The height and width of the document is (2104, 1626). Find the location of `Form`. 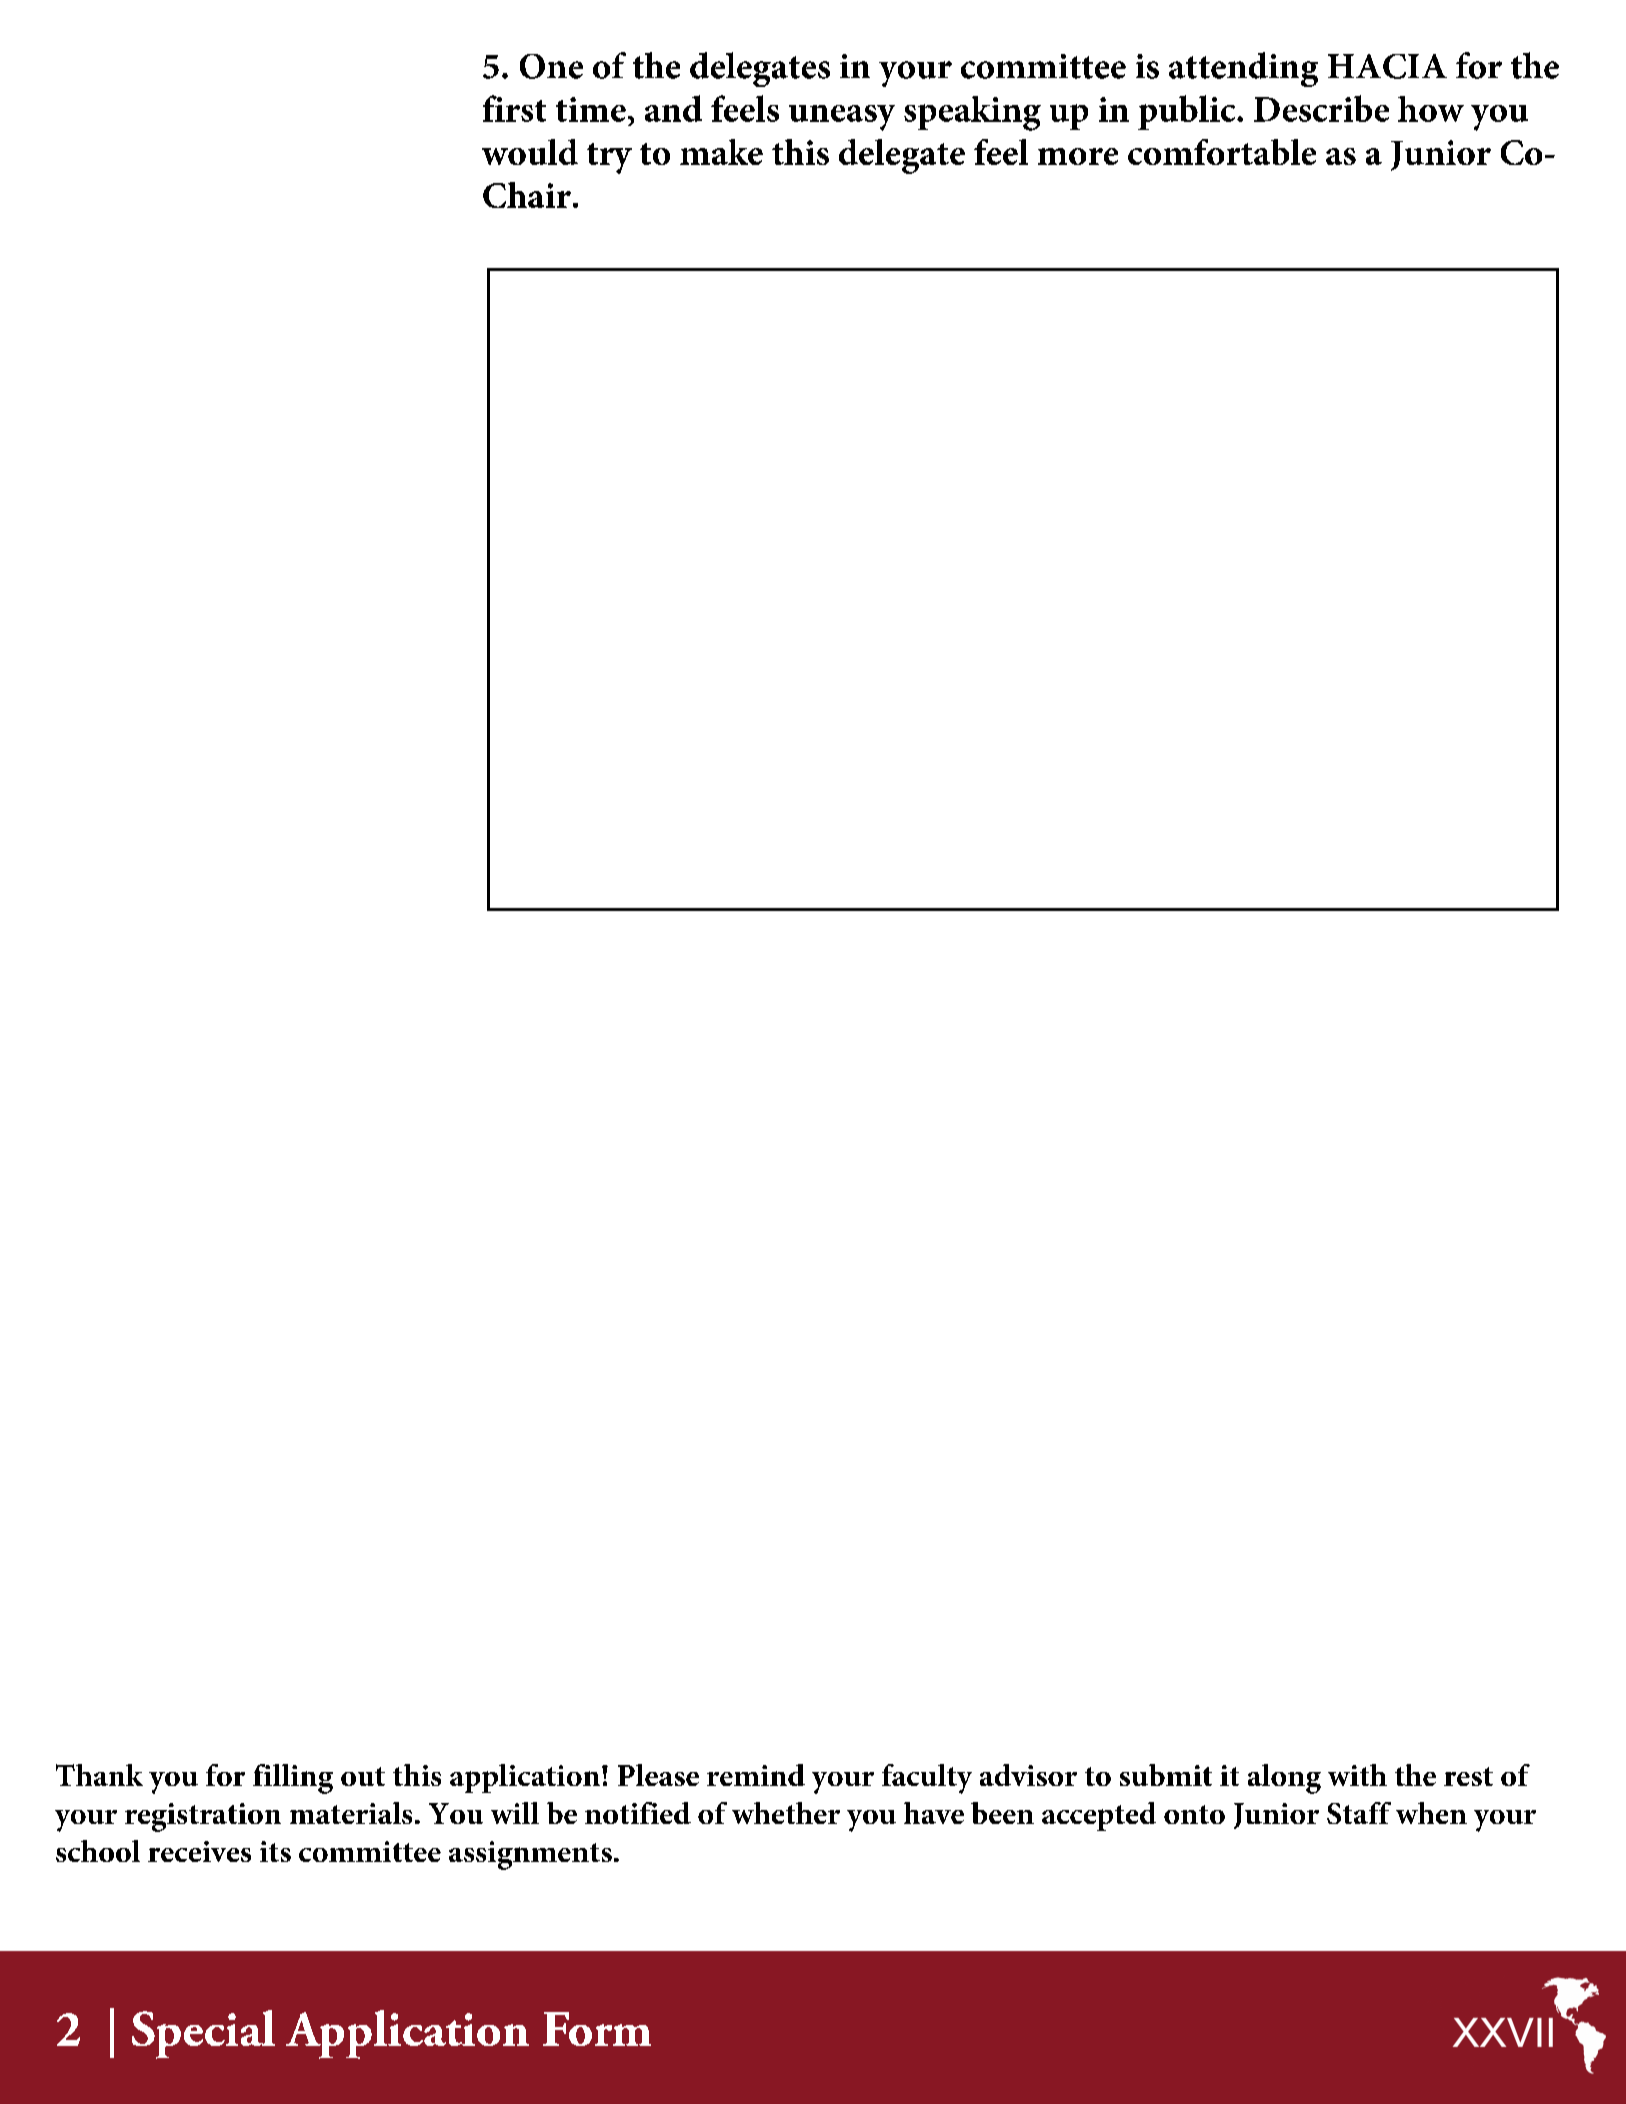

Form is located at coordinates (597, 2029).
